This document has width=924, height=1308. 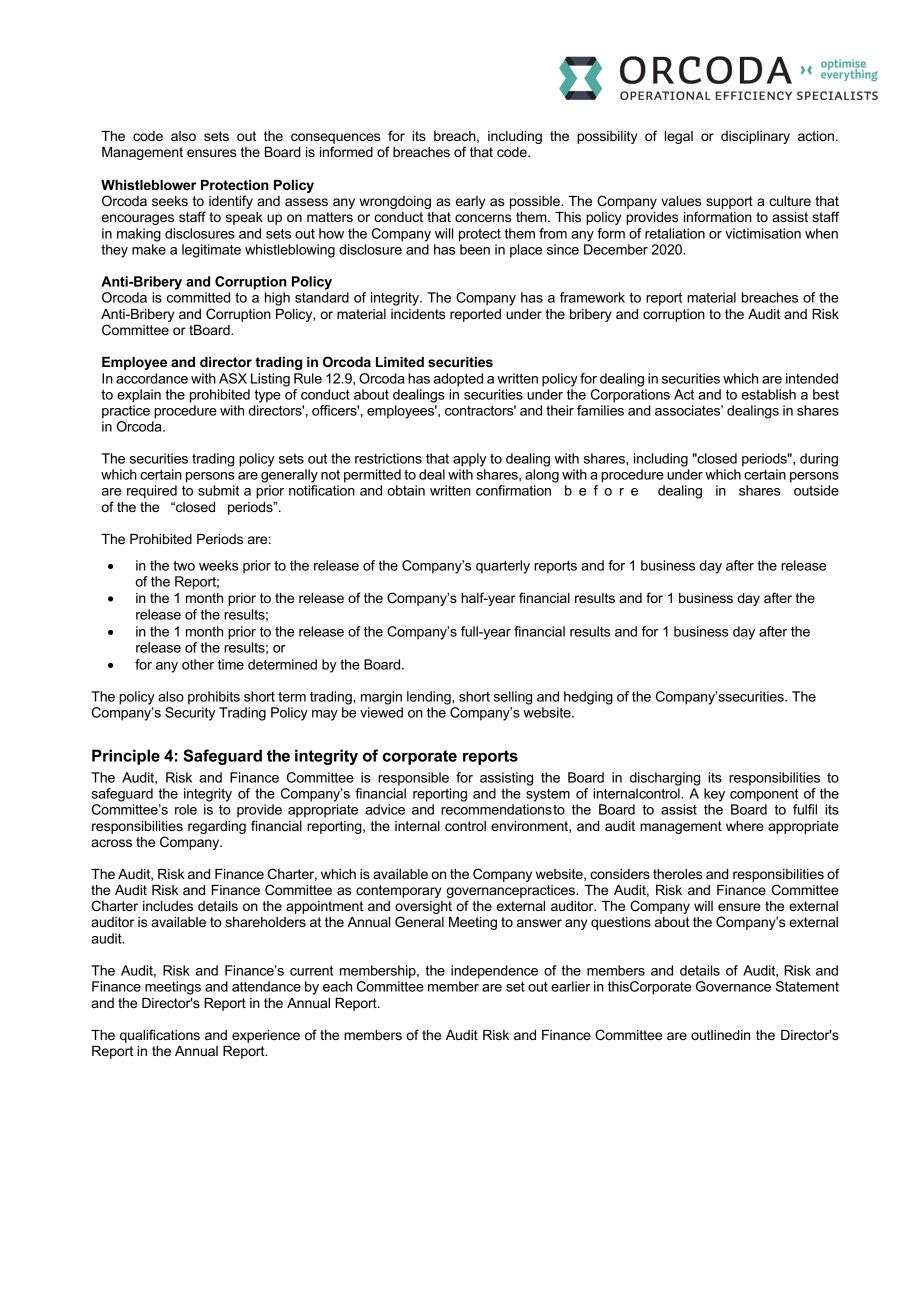 What do you see at coordinates (190, 714) in the document?
I see `Security` at bounding box center [190, 714].
